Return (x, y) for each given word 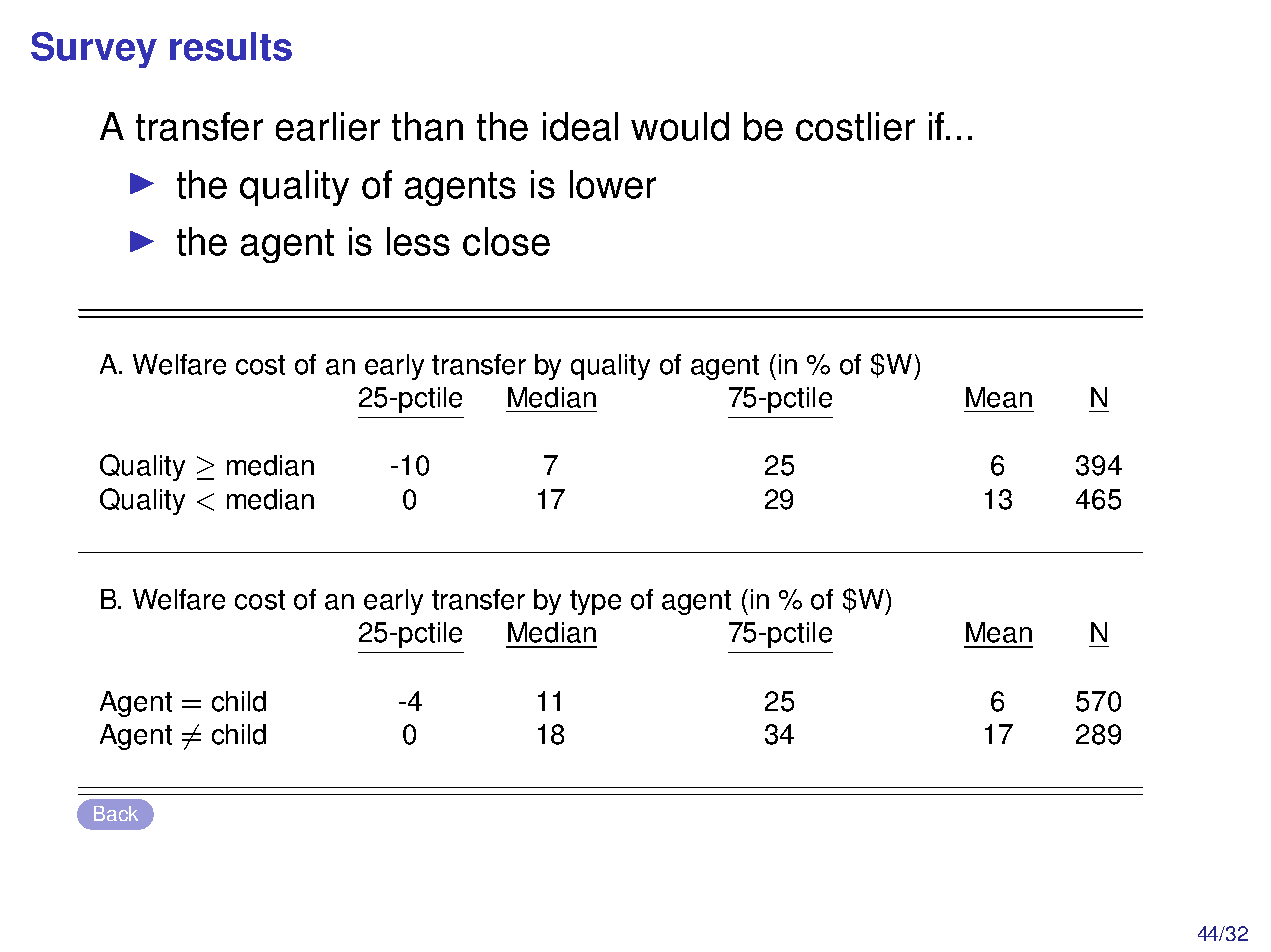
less (418, 241)
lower (613, 184)
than (427, 126)
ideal (580, 126)
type (595, 602)
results (231, 46)
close (506, 241)
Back (116, 813)
